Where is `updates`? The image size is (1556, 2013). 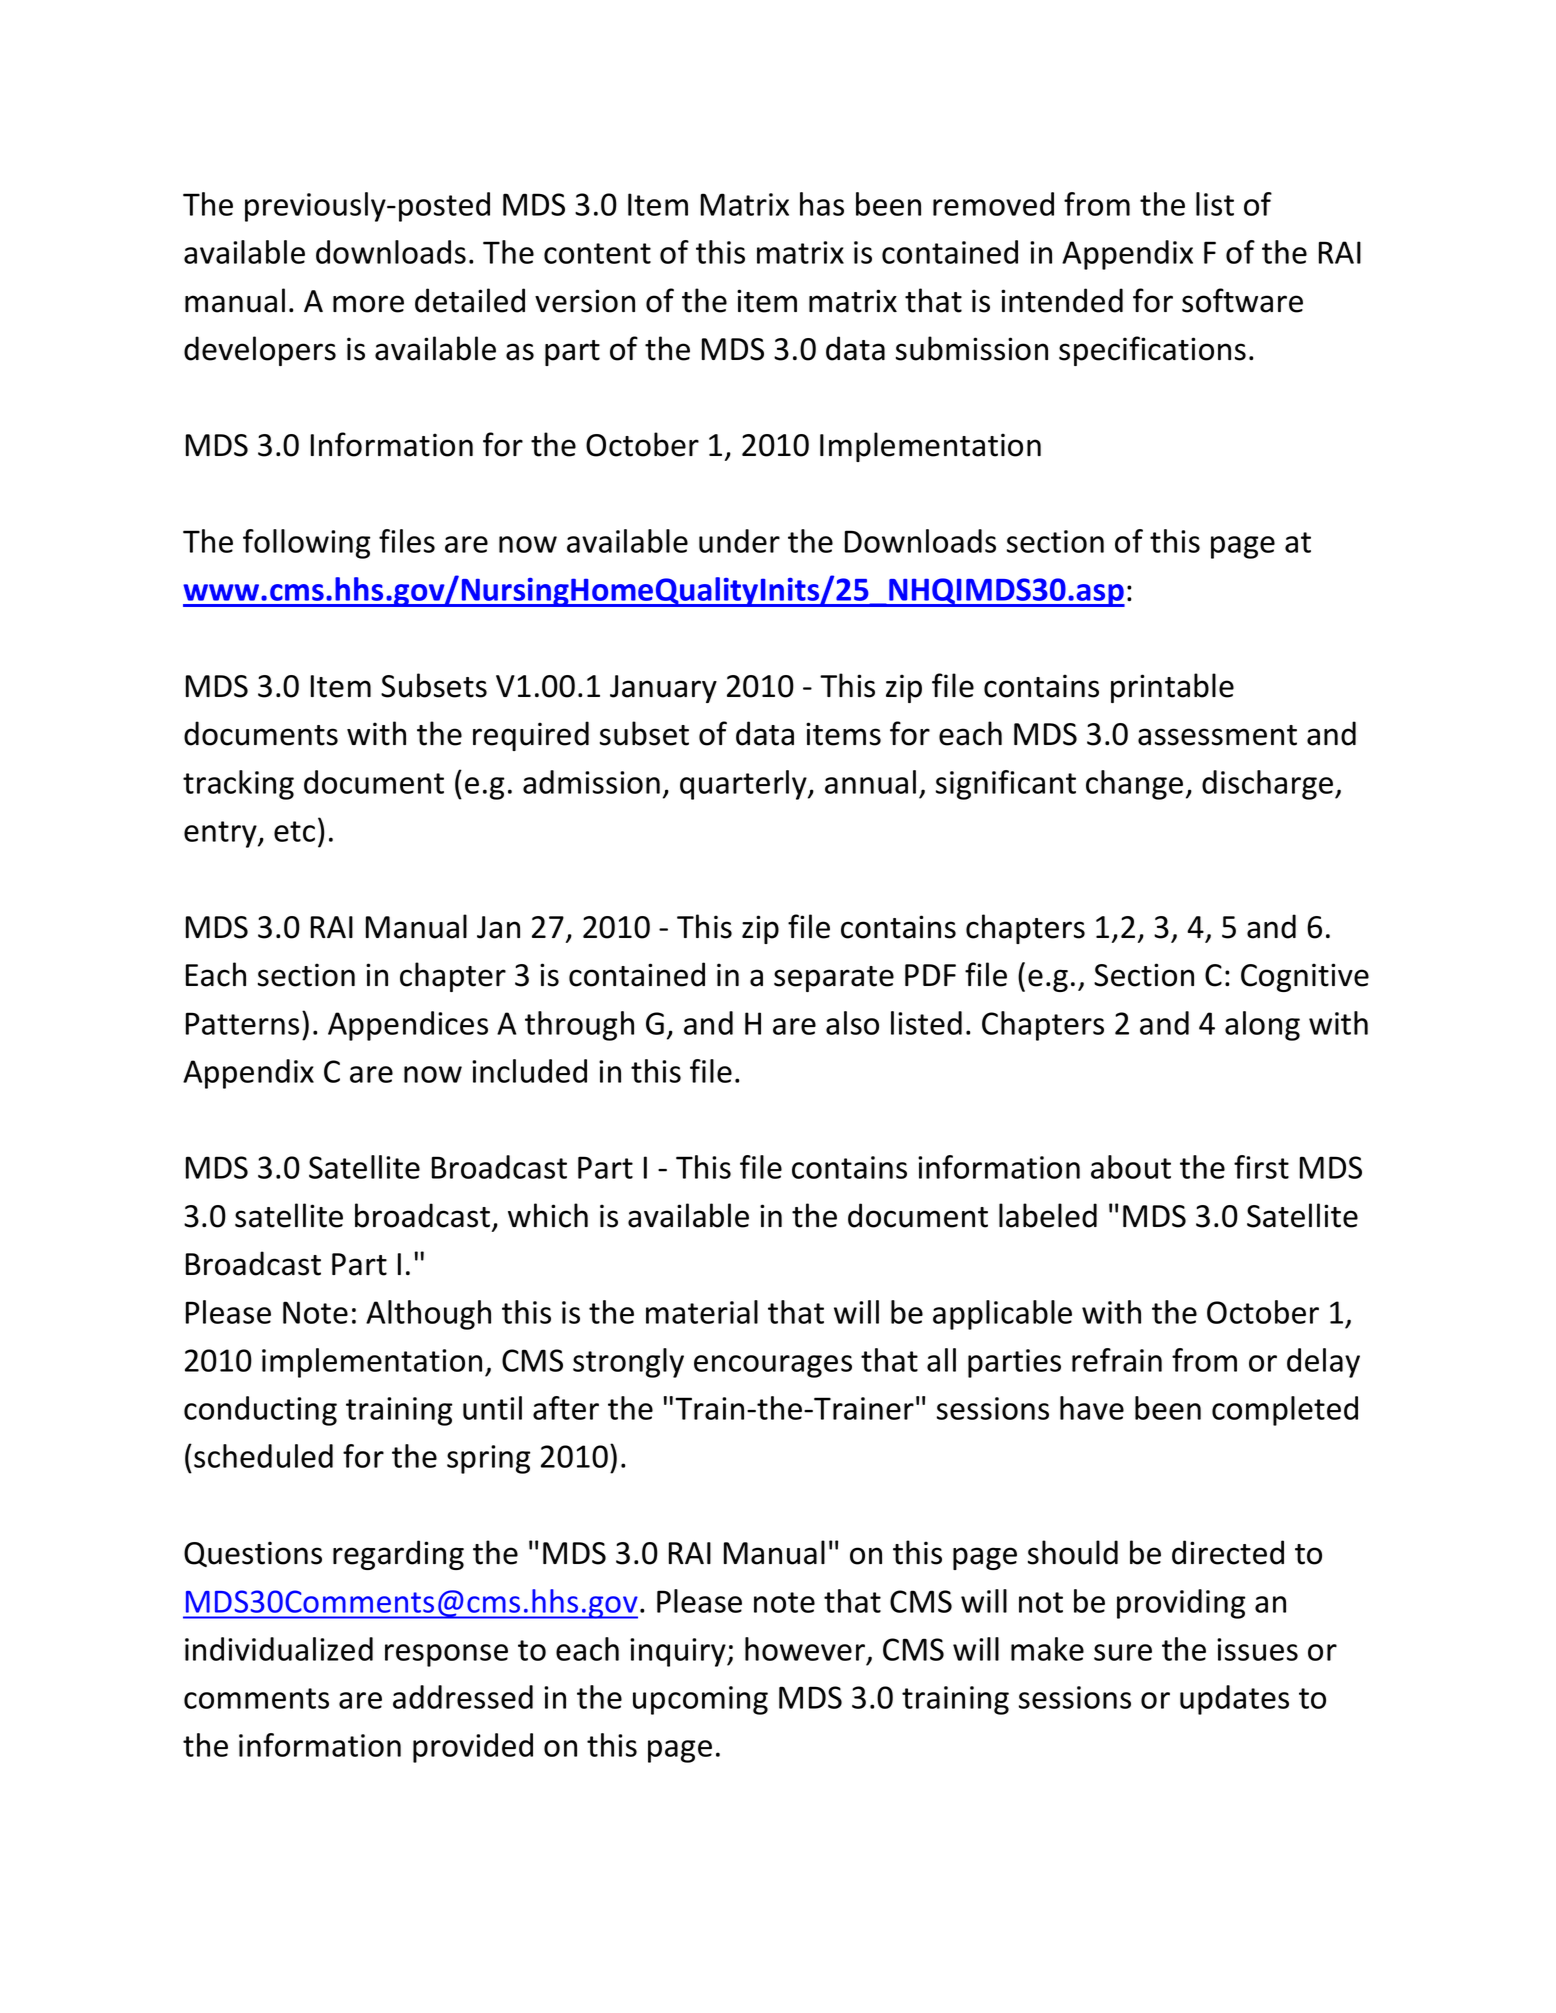
updates is located at coordinates (1234, 1700).
